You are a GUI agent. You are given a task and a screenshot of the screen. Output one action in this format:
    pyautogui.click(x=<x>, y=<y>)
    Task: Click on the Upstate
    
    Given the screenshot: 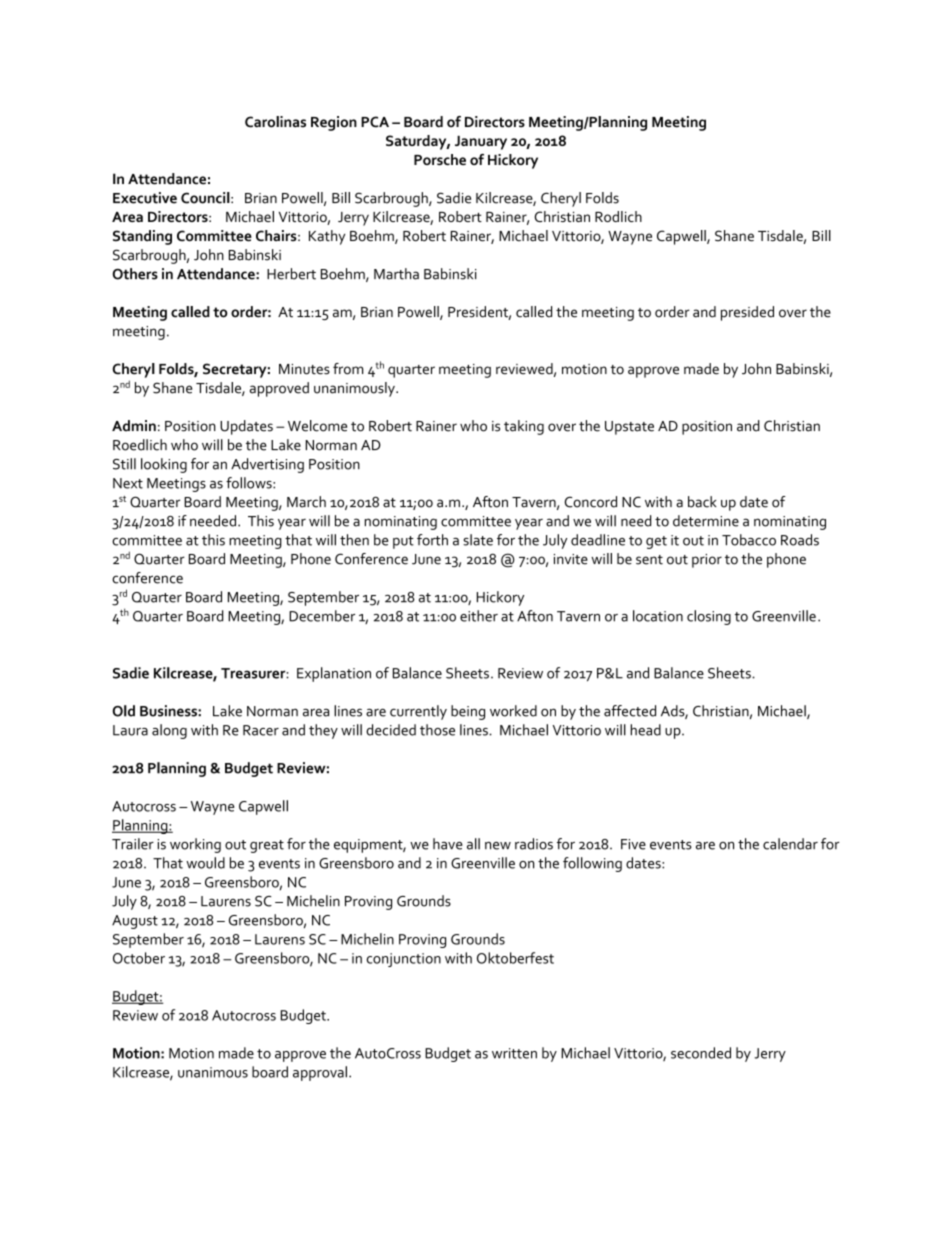 What is the action you would take?
    pyautogui.click(x=629, y=428)
